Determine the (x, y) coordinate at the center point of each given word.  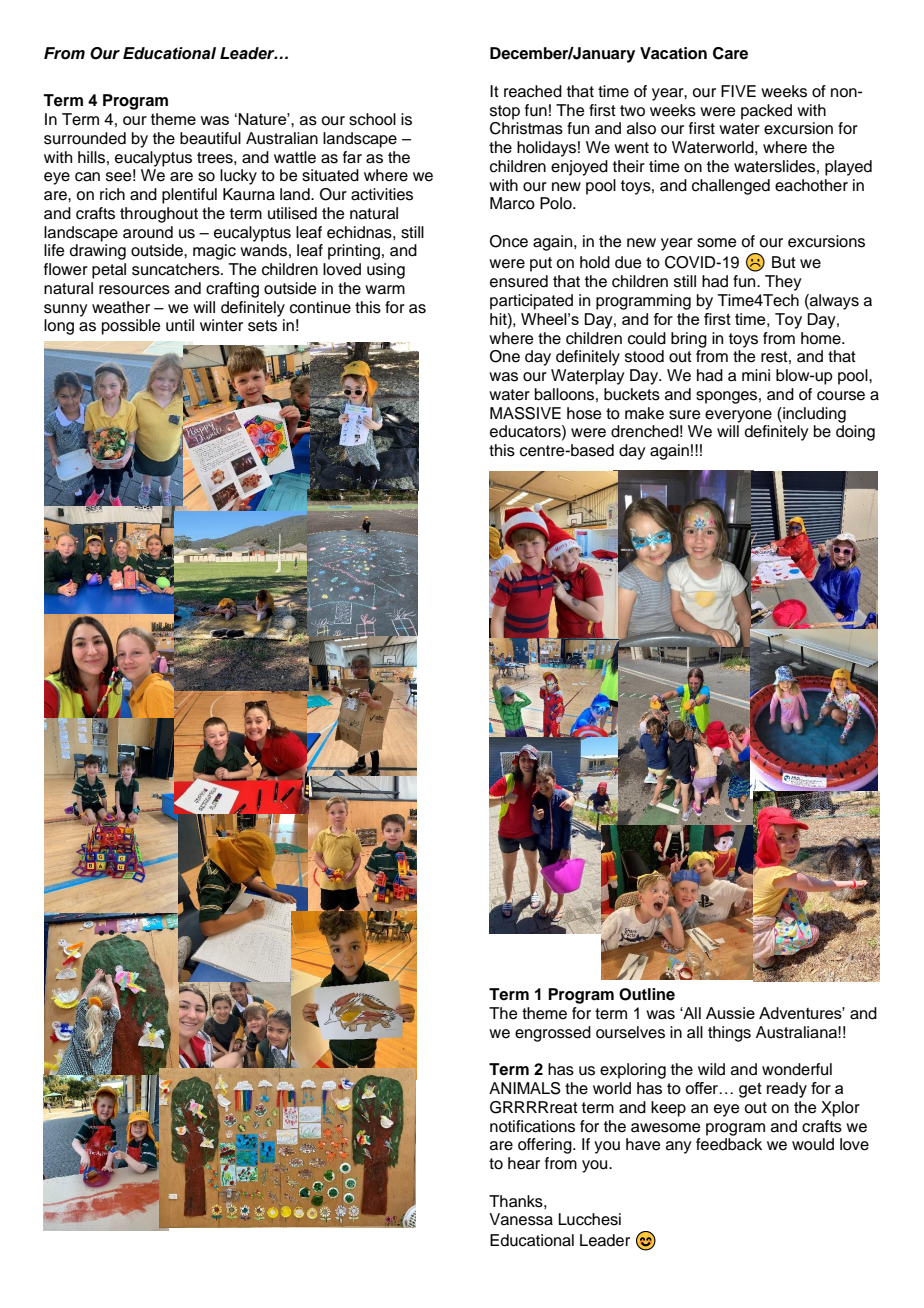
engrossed (553, 1034)
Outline (647, 994)
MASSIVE (525, 413)
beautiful (210, 138)
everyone (738, 416)
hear (524, 1163)
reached (533, 91)
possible (131, 327)
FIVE (738, 91)
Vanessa (521, 1219)
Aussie (730, 1013)
